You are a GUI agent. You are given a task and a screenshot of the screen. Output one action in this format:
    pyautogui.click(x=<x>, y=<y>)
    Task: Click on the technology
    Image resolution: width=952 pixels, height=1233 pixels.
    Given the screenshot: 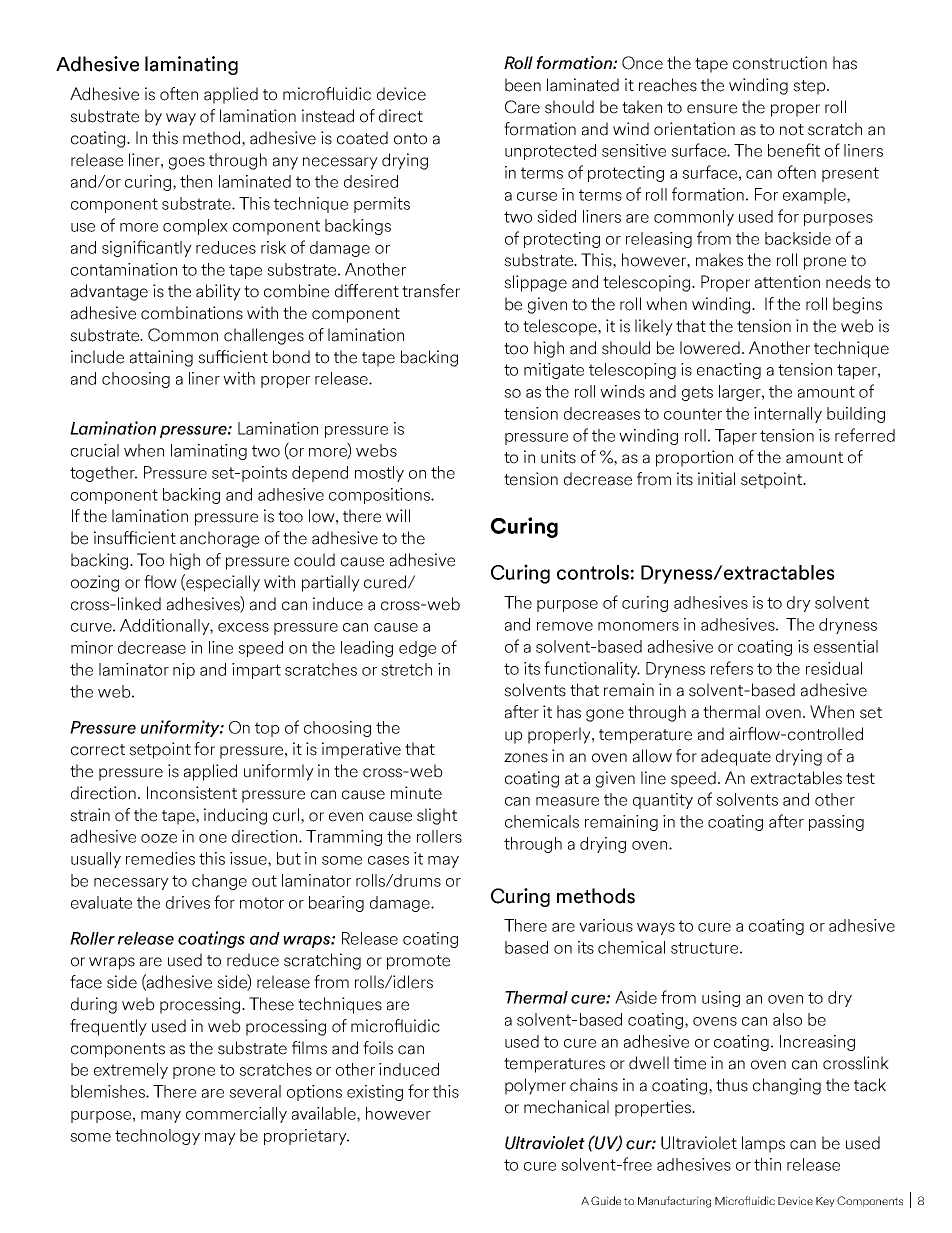 What is the action you would take?
    pyautogui.click(x=157, y=1137)
